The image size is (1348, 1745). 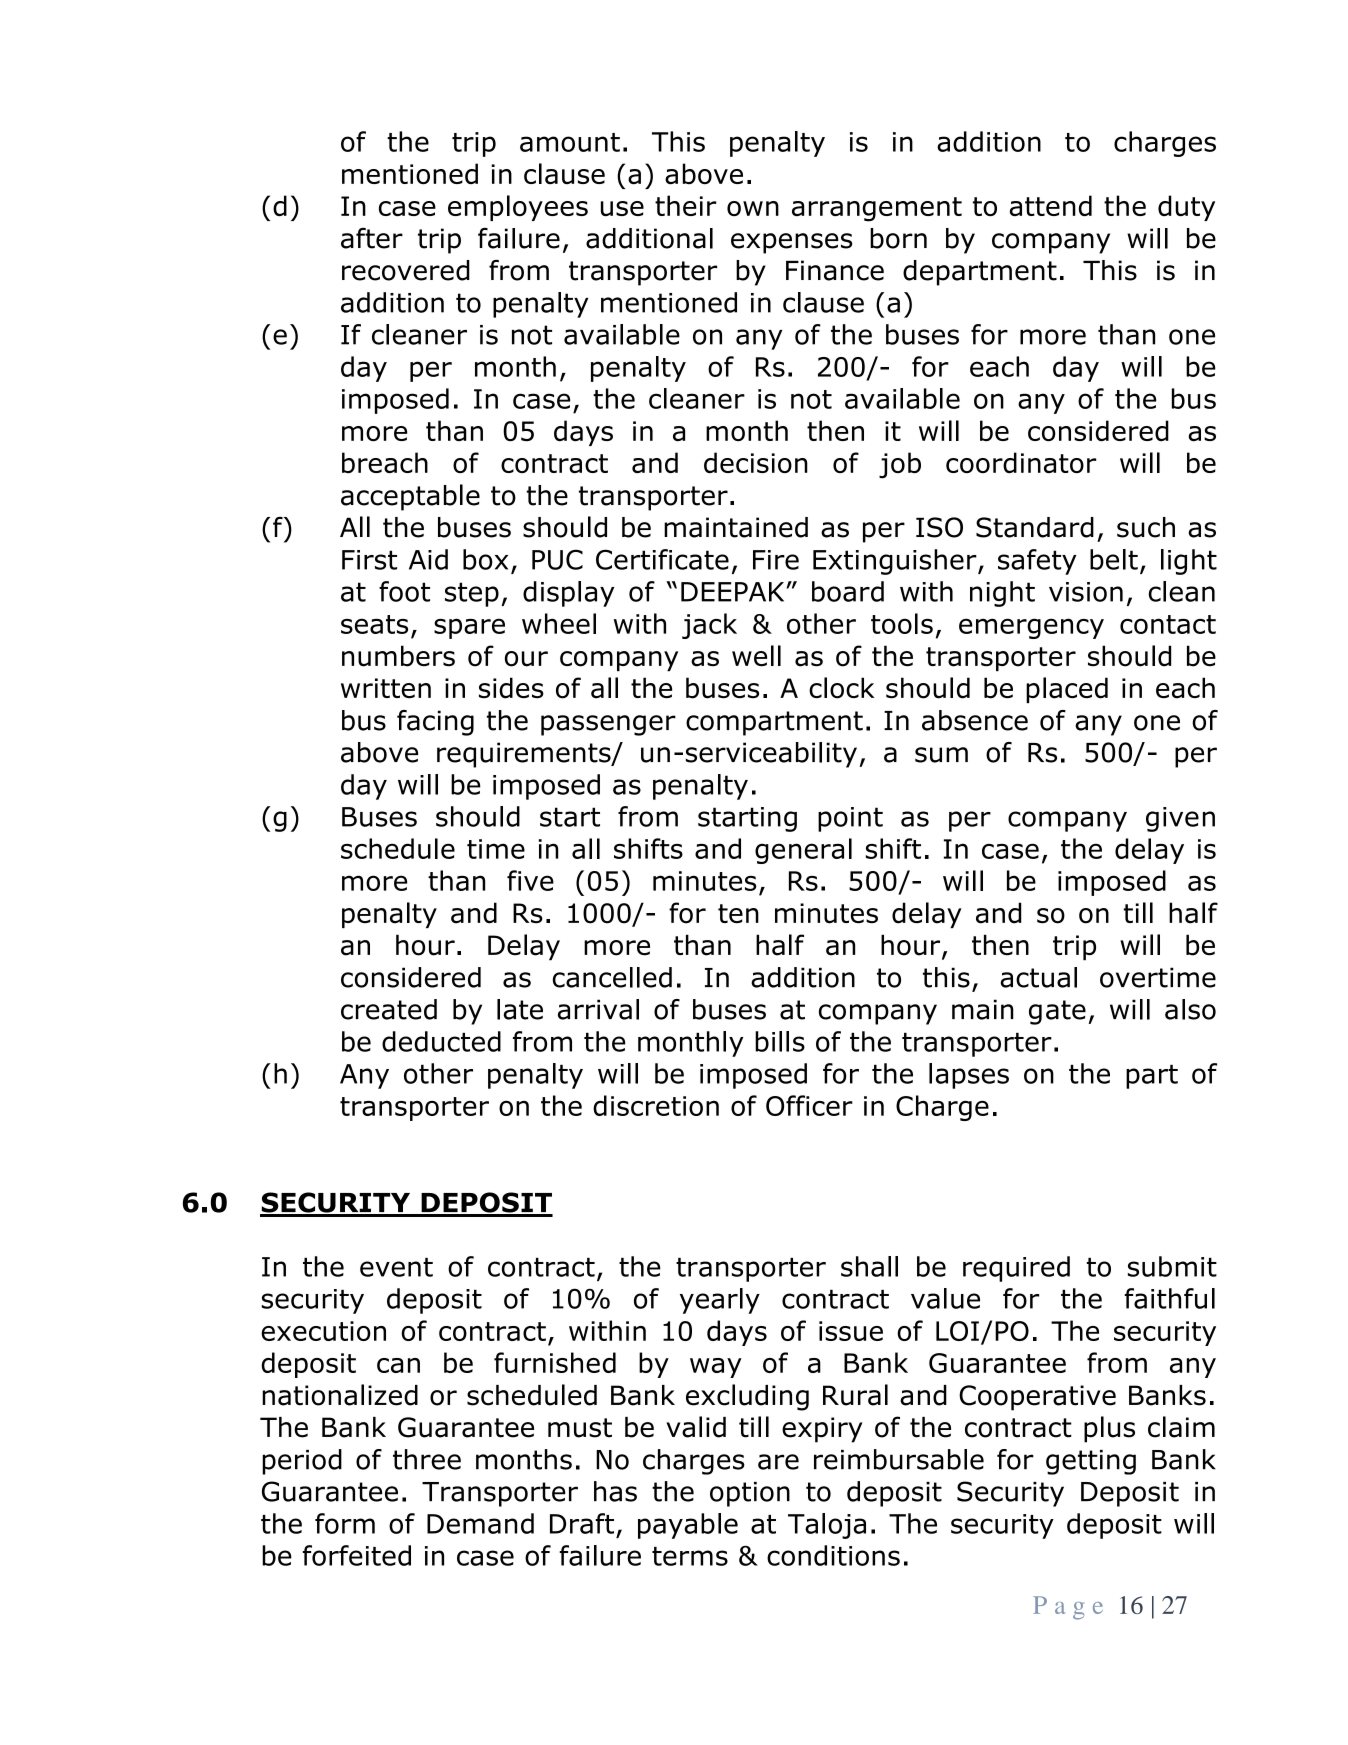 I want to click on own, so click(x=753, y=208).
